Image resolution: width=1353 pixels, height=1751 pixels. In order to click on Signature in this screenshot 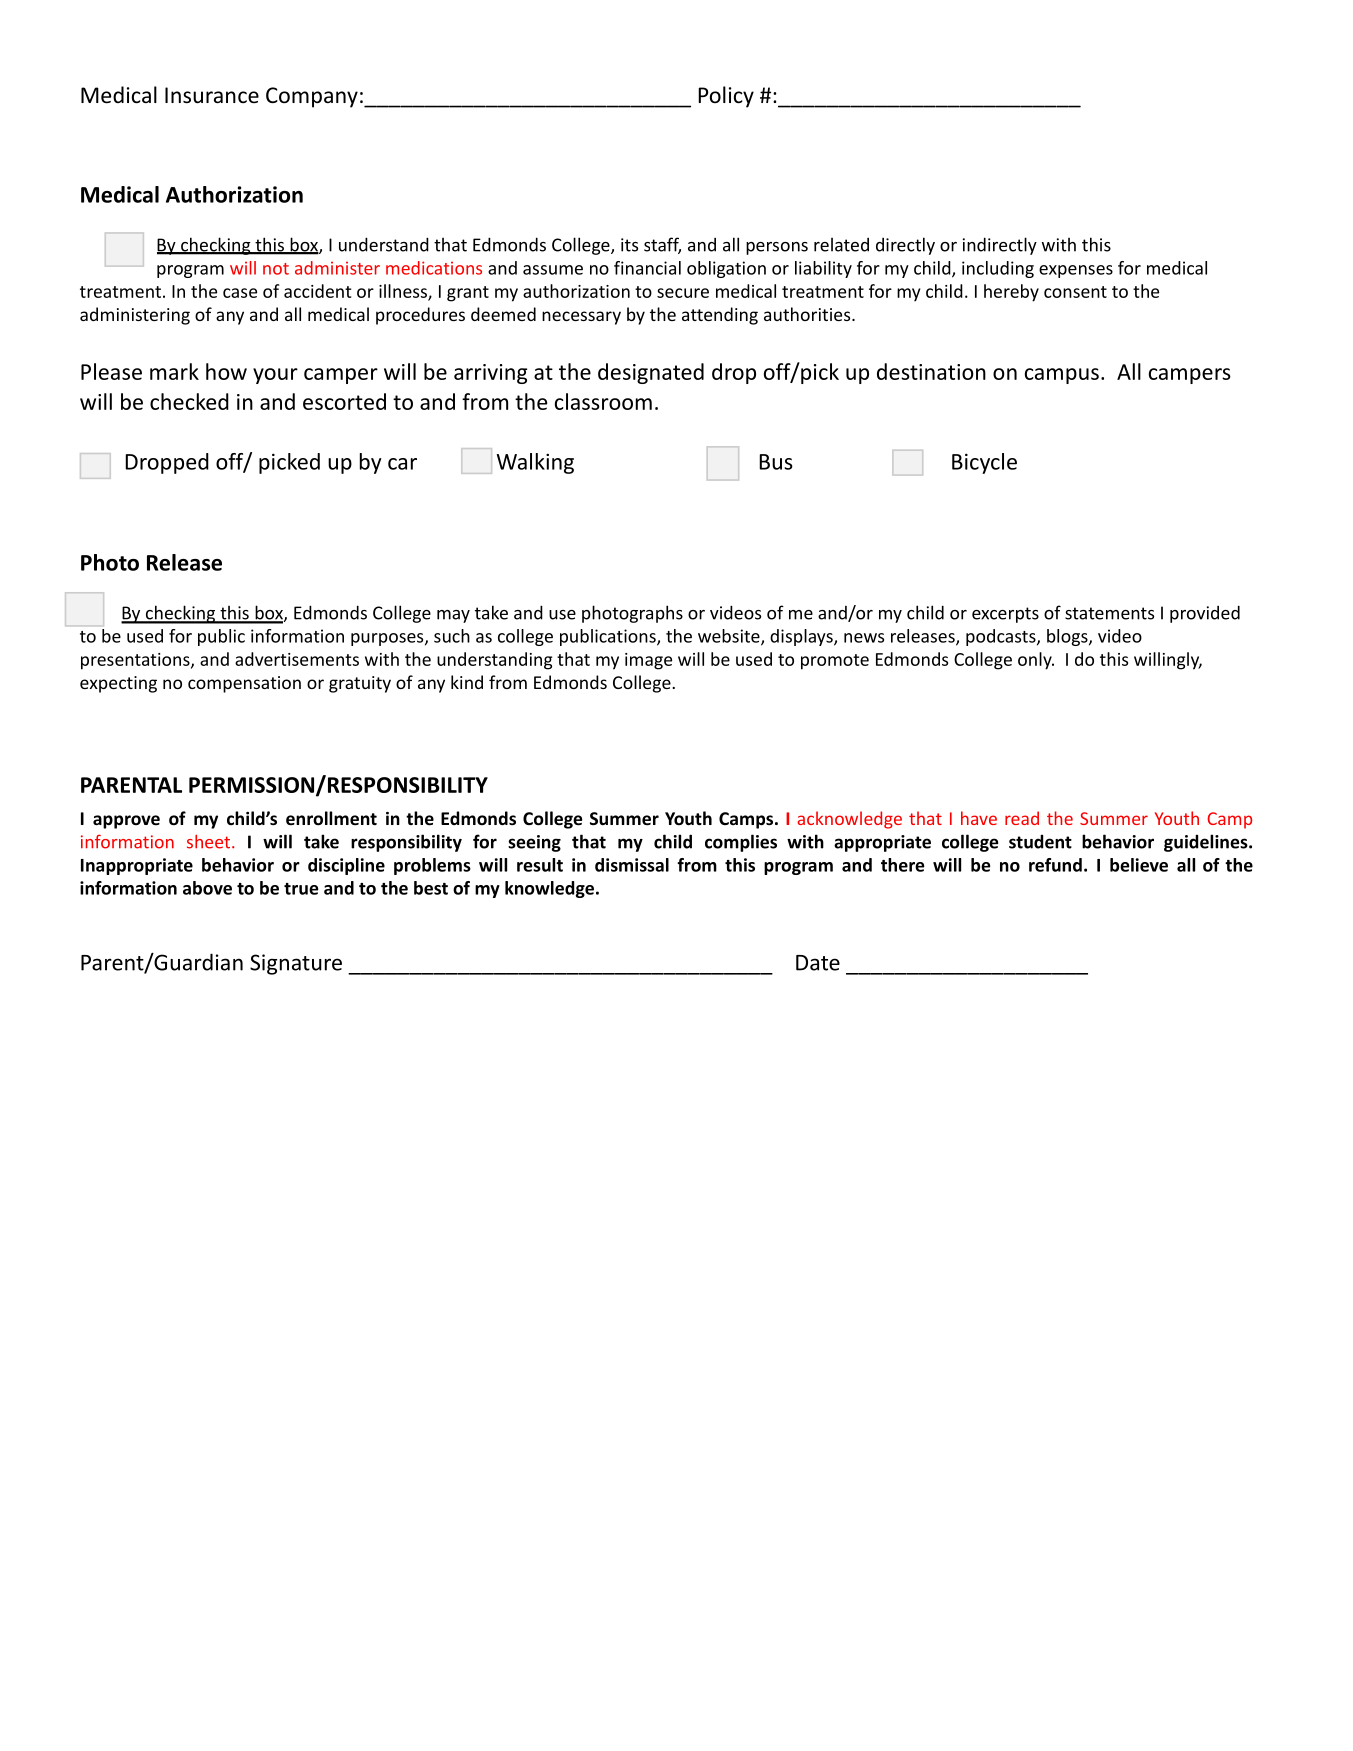, I will do `click(296, 964)`.
